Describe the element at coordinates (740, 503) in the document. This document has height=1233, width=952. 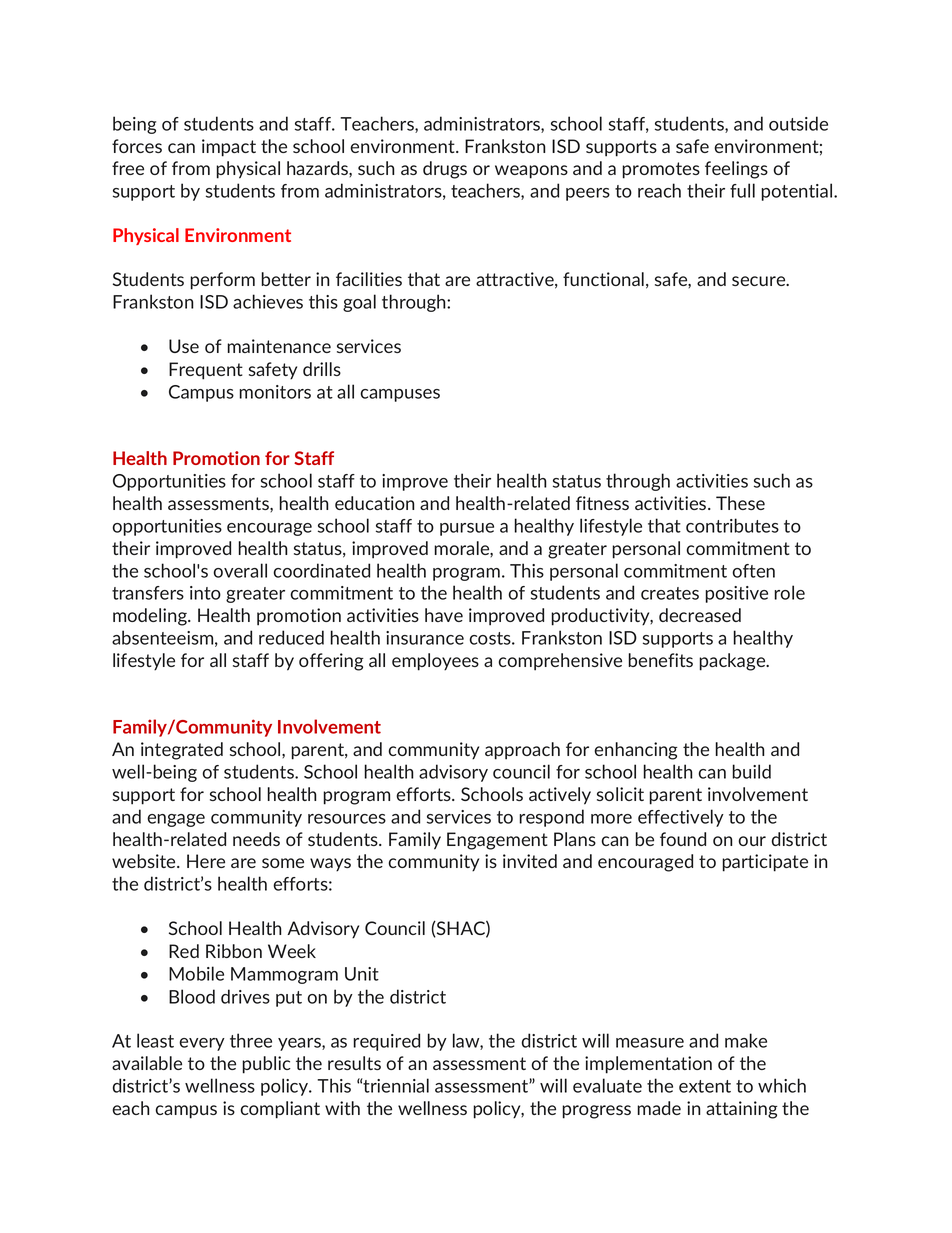
I see `These` at that location.
